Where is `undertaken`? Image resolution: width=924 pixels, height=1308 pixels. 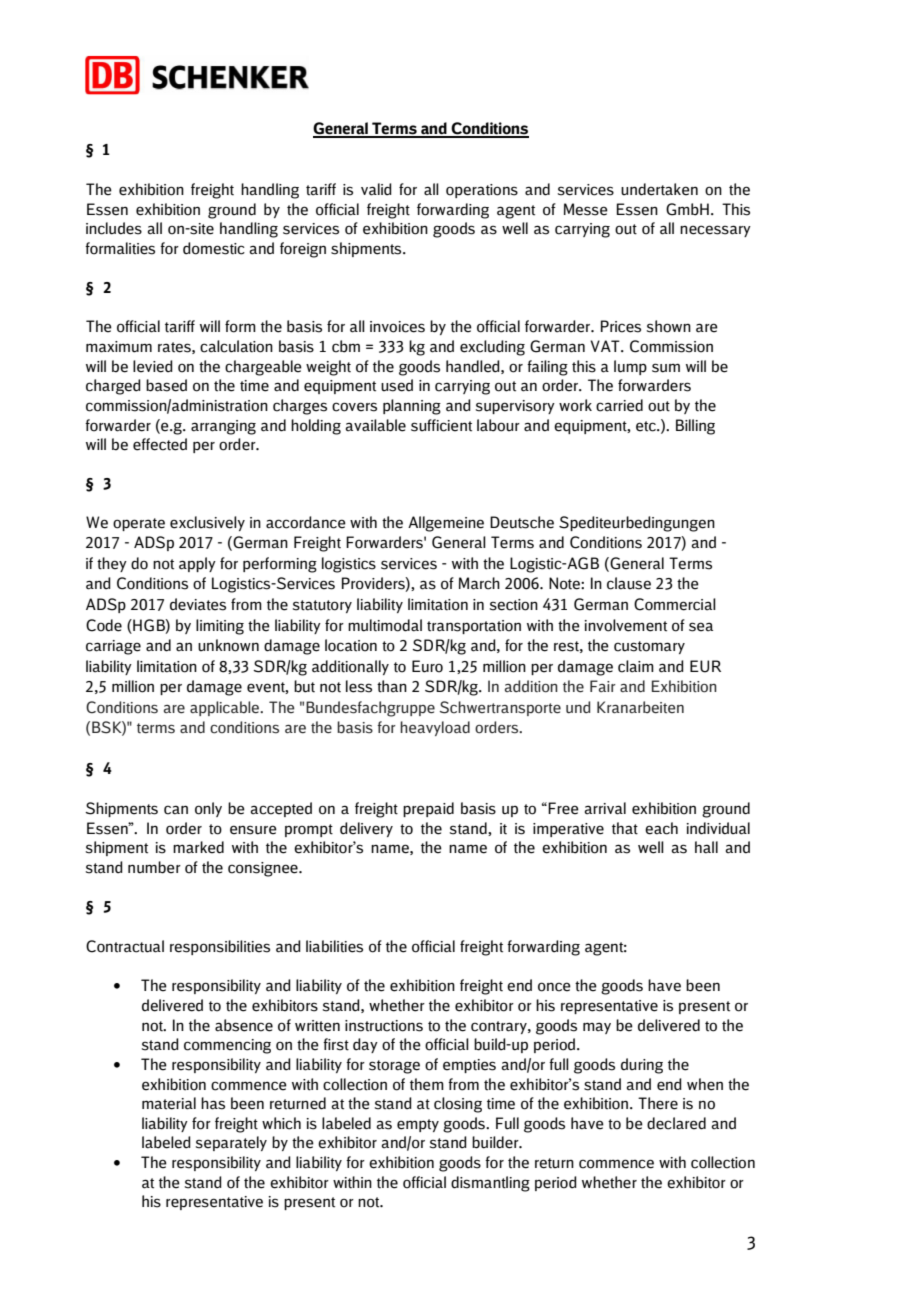 undertaken is located at coordinates (659, 189).
